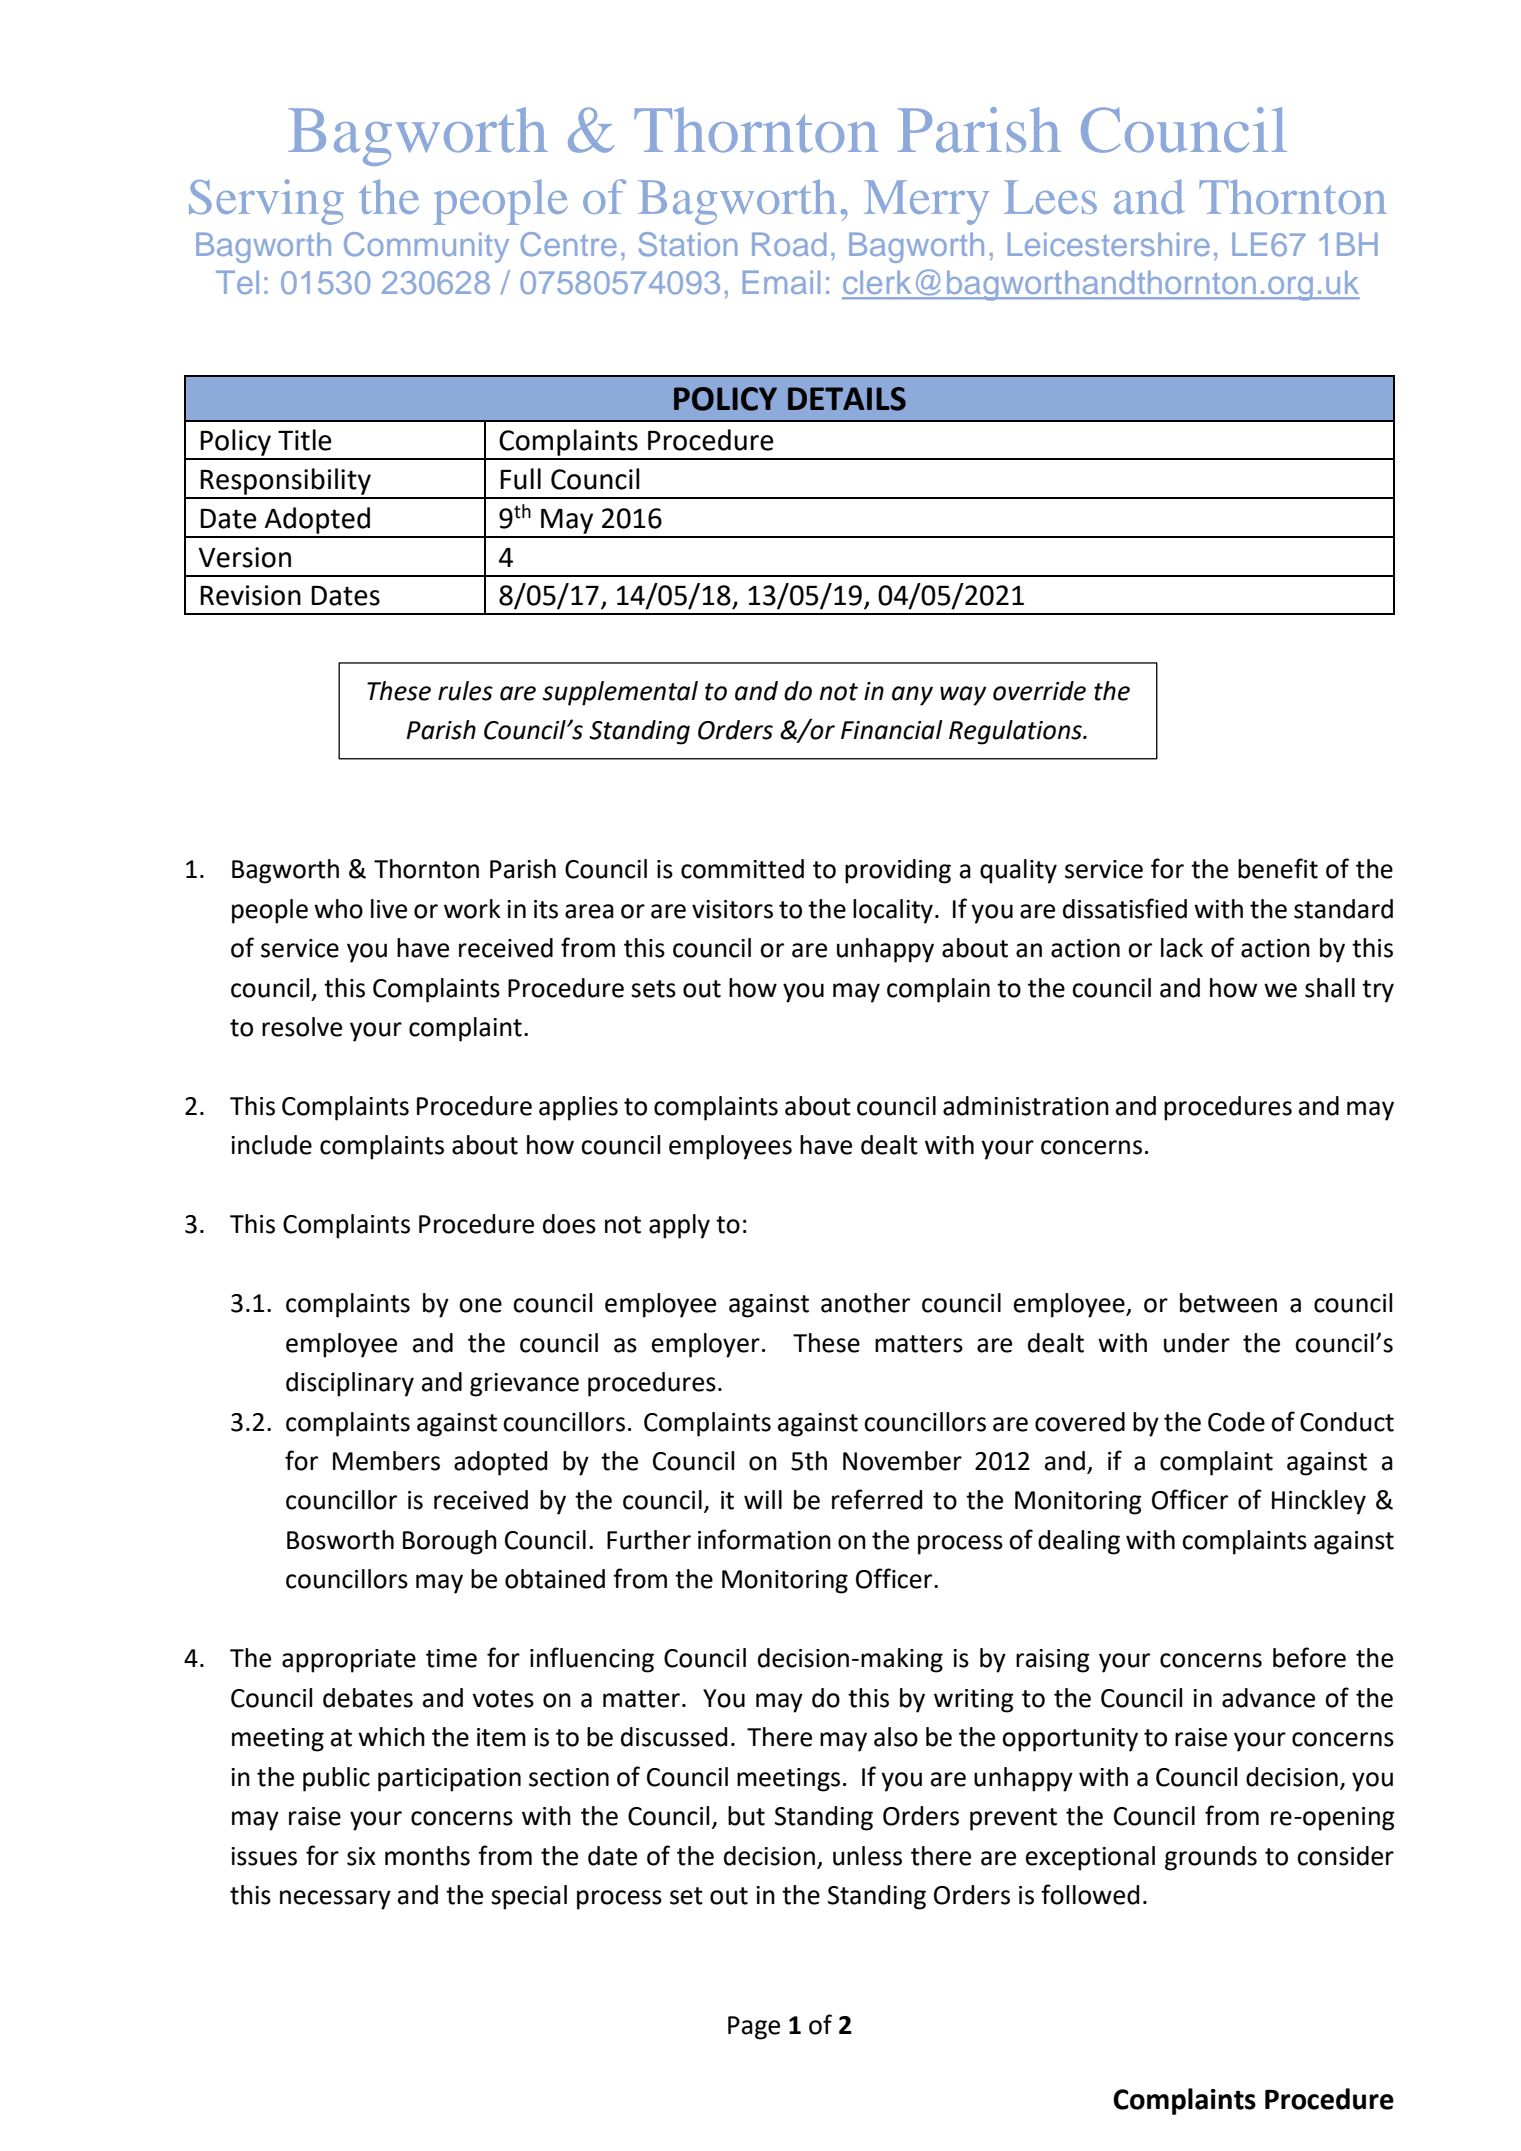 This screenshot has width=1521, height=2151. Describe the element at coordinates (426, 247) in the screenshot. I see `Community` at that location.
